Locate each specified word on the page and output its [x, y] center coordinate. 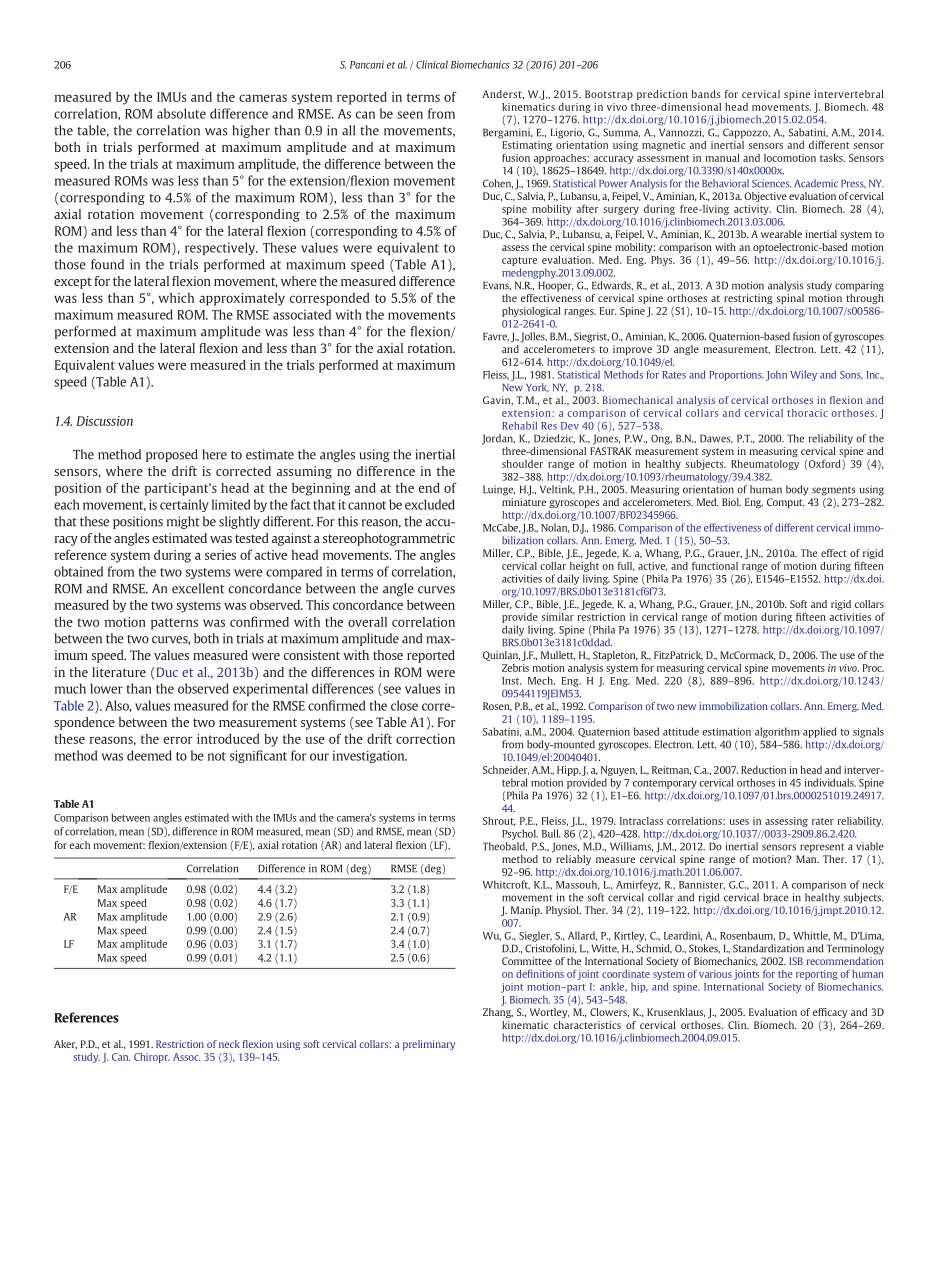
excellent [198, 588]
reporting [817, 975]
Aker [65, 1044]
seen [410, 115]
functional [715, 565]
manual [723, 158]
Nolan [555, 528]
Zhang [498, 1013]
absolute [181, 113]
